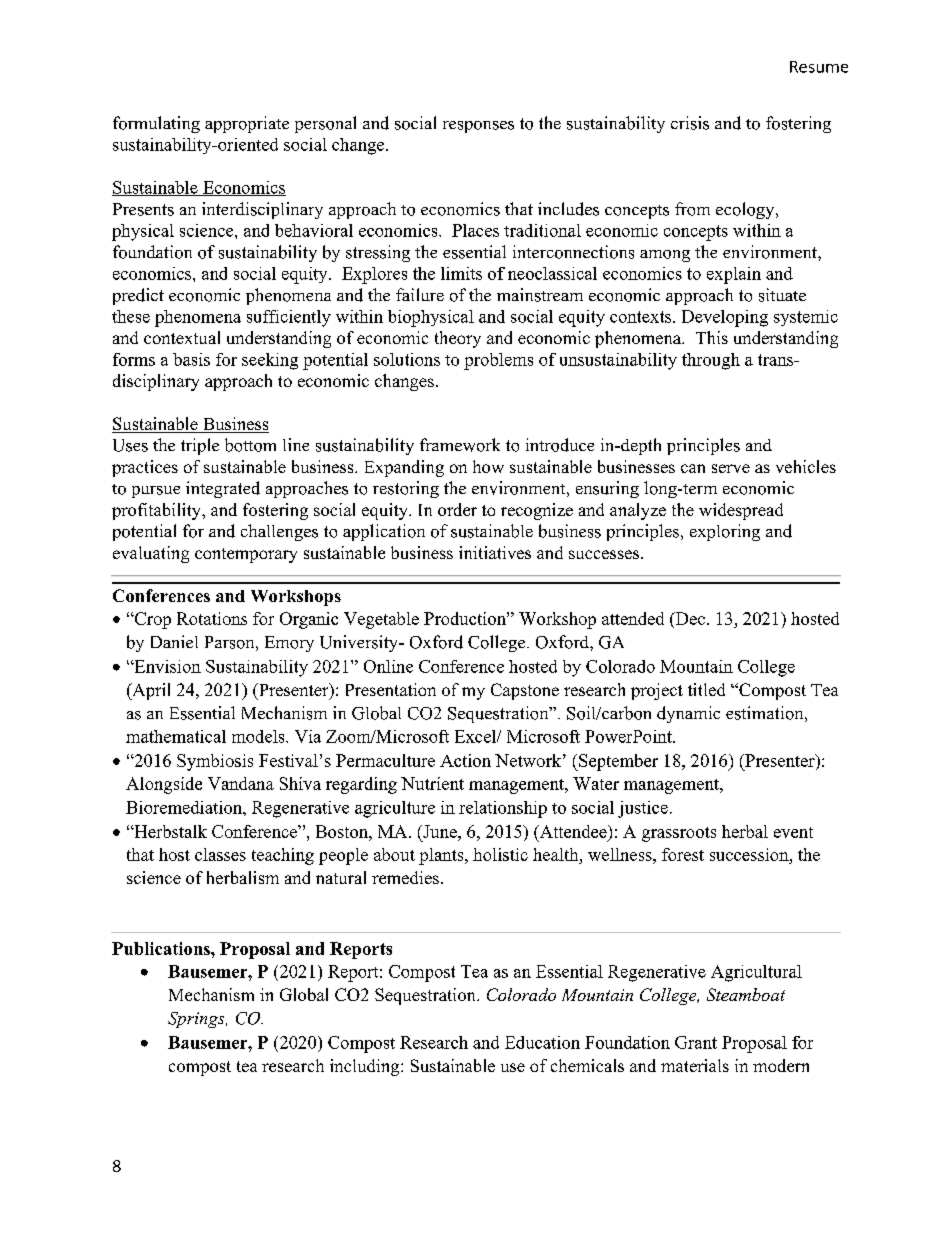  I want to click on mathematical, so click(176, 736).
